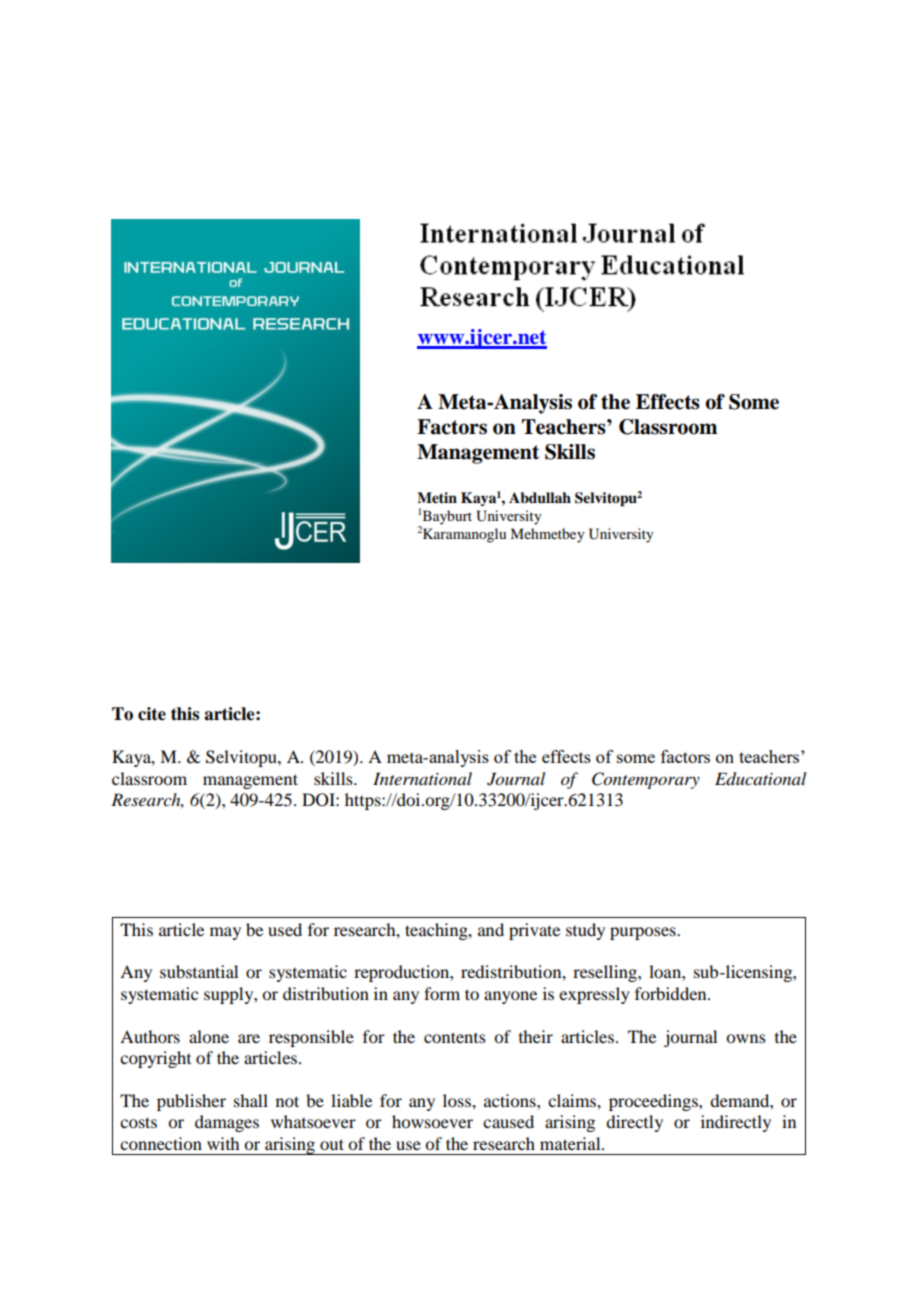 The height and width of the screenshot is (1308, 924). Describe the element at coordinates (540, 498) in the screenshot. I see `Abdullah` at that location.
